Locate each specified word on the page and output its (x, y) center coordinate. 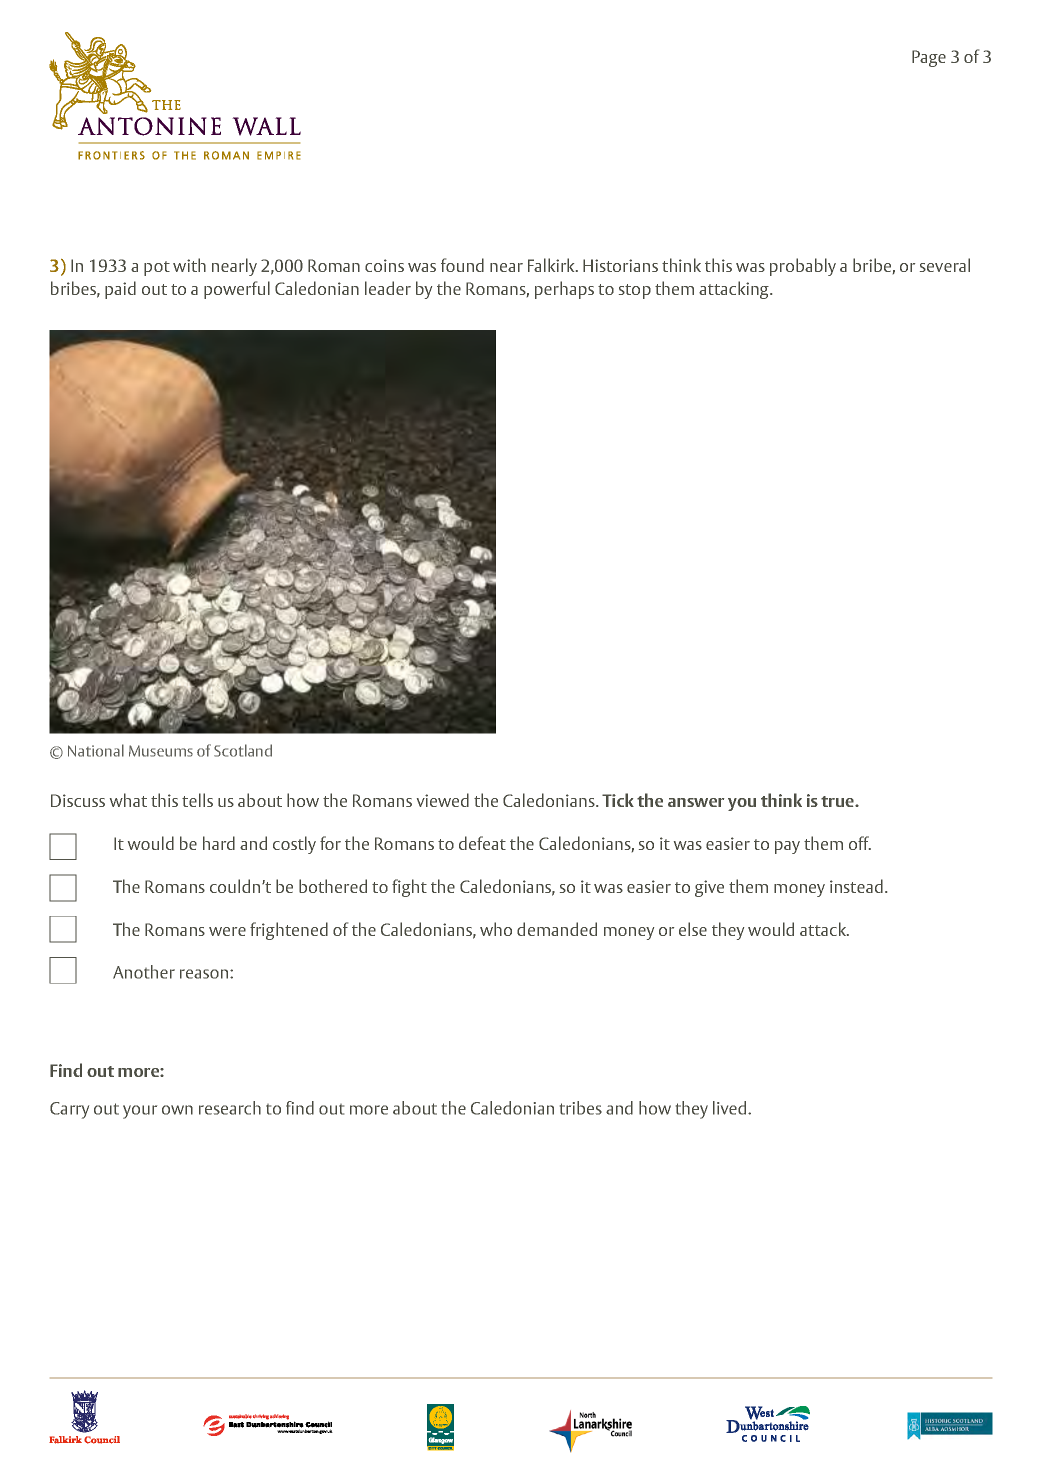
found (462, 265)
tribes (581, 1108)
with (189, 265)
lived (731, 1108)
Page (929, 58)
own (177, 1110)
